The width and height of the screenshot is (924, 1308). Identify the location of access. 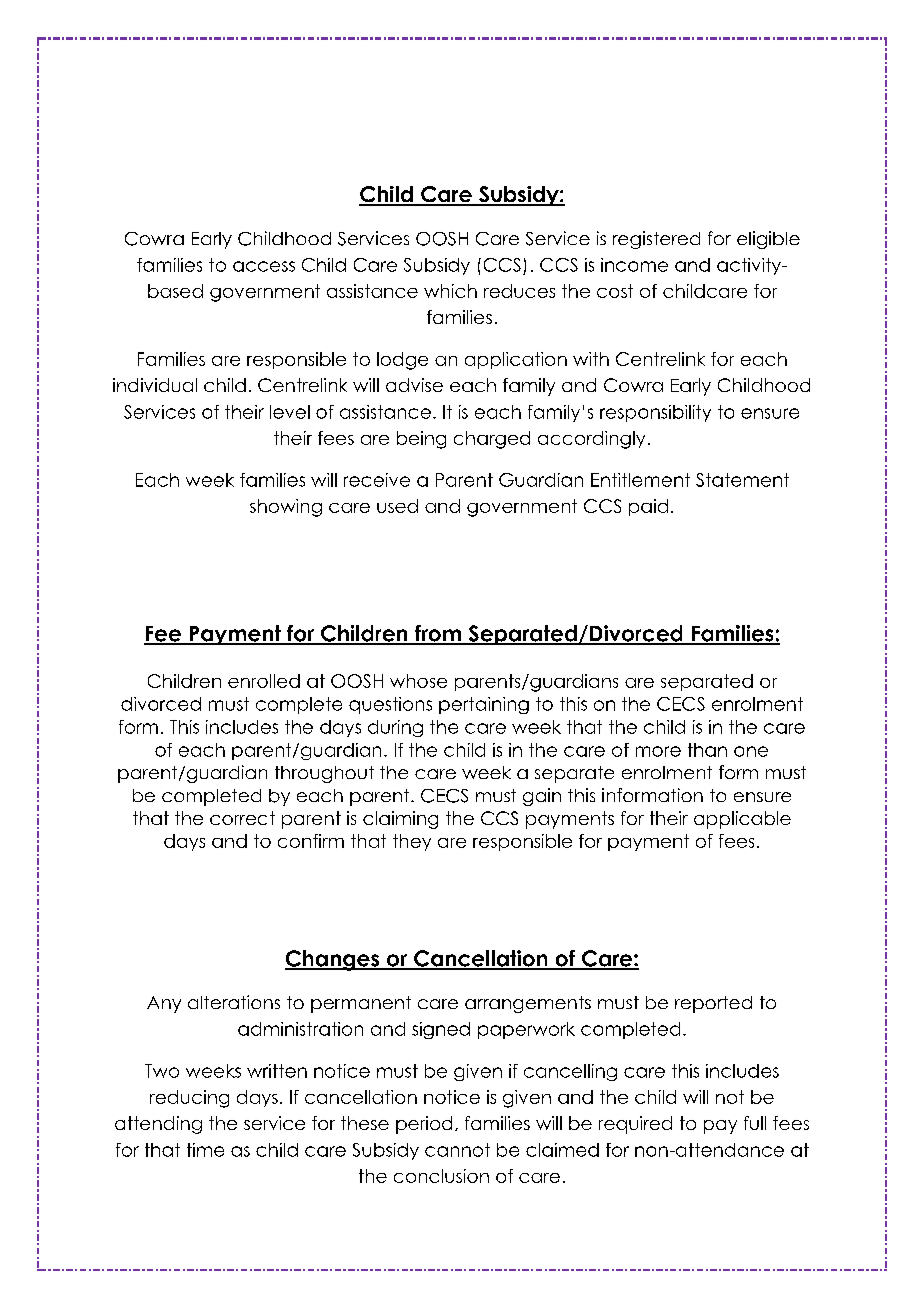
(264, 266).
